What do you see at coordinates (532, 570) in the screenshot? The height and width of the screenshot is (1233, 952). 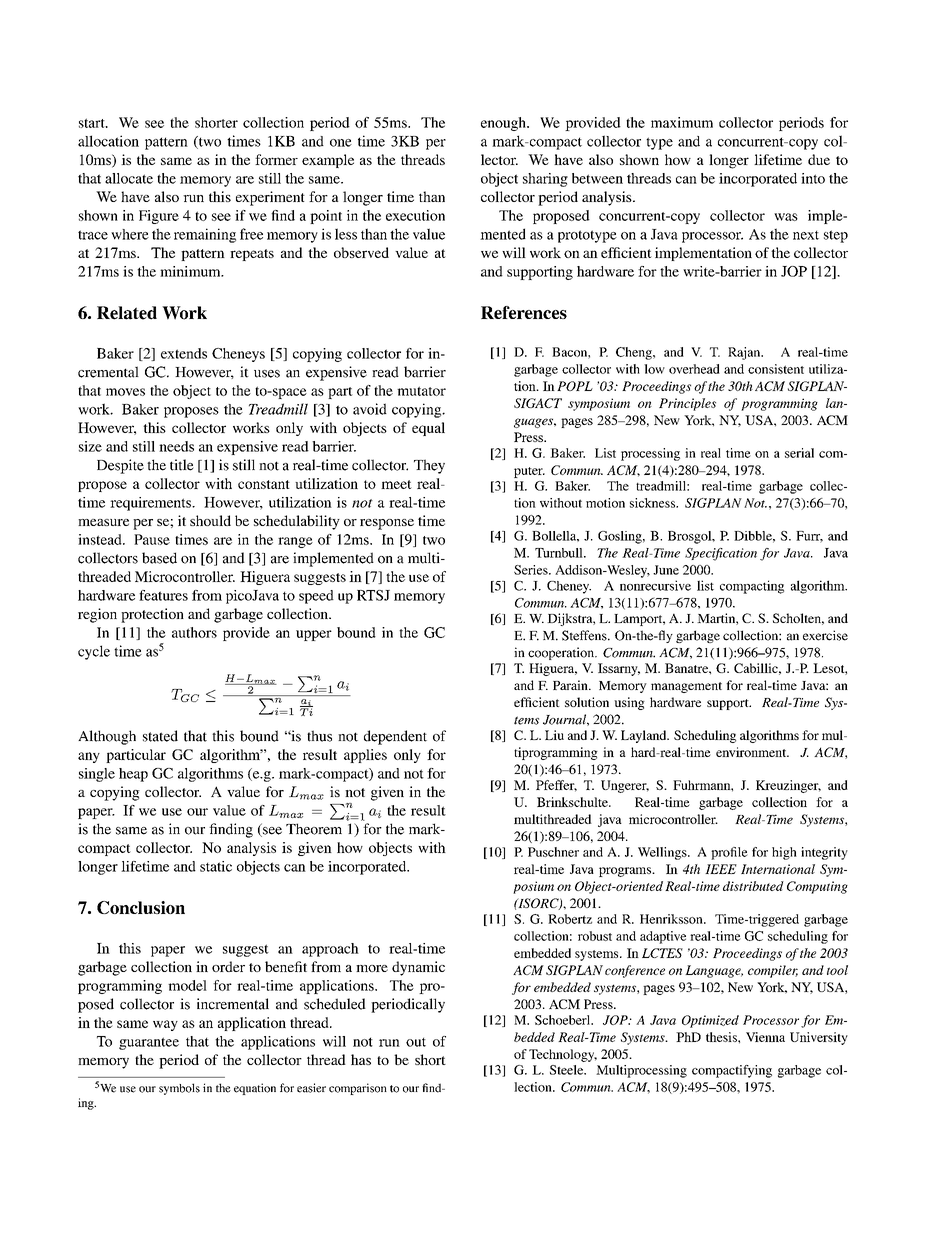 I see `Series` at bounding box center [532, 570].
